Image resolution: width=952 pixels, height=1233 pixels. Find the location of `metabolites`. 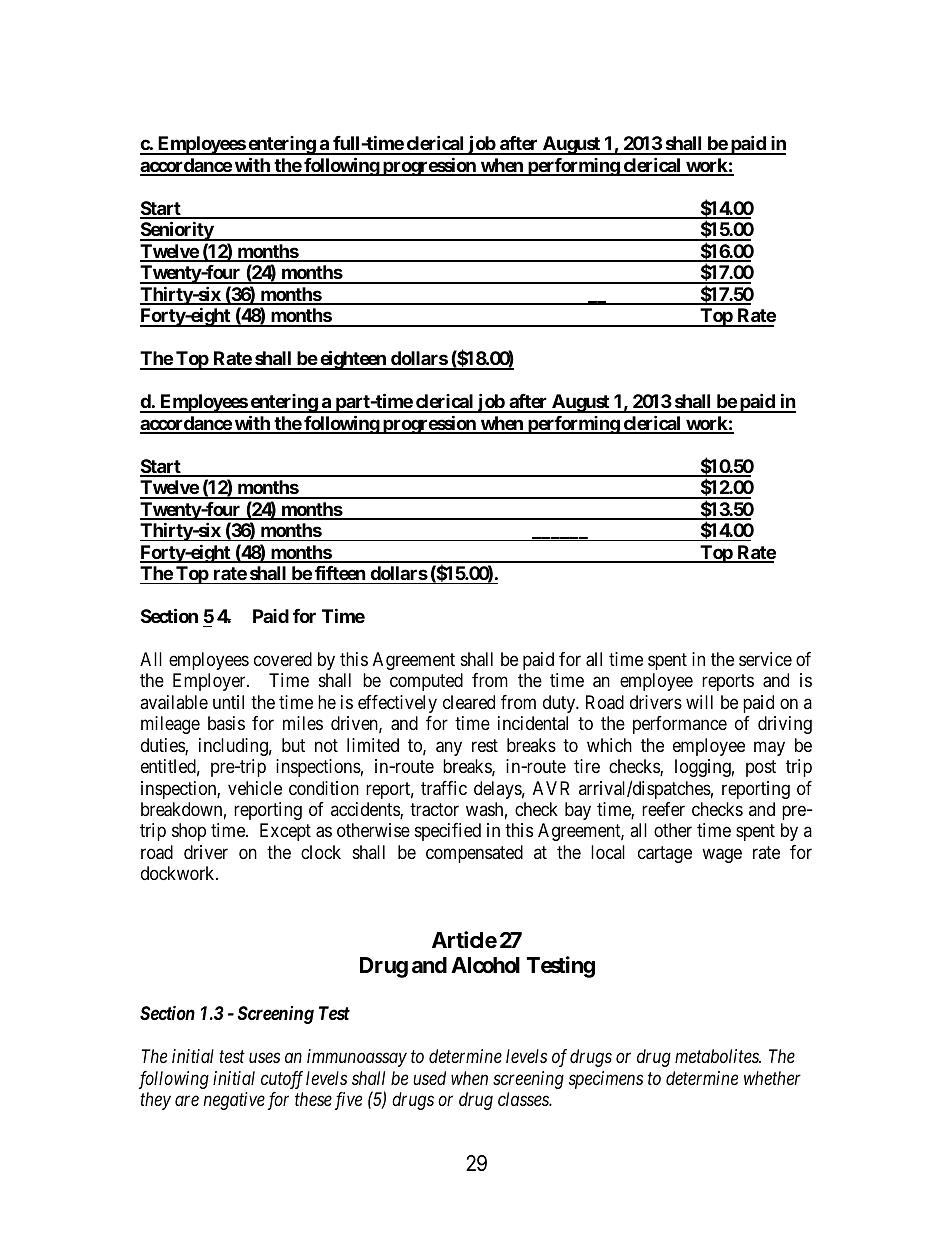

metabolites is located at coordinates (718, 1056).
